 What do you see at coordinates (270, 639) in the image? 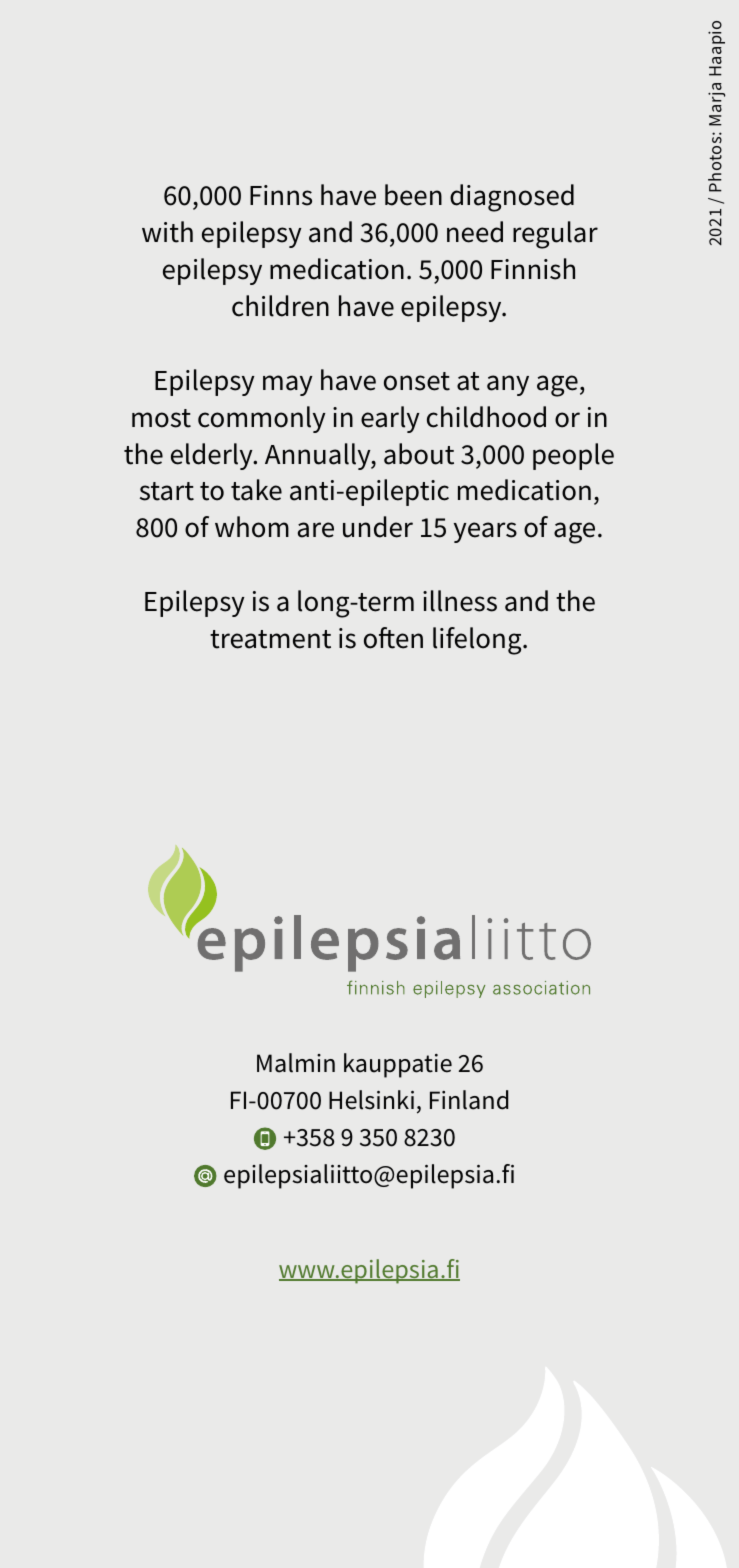
I see `treatment` at bounding box center [270, 639].
